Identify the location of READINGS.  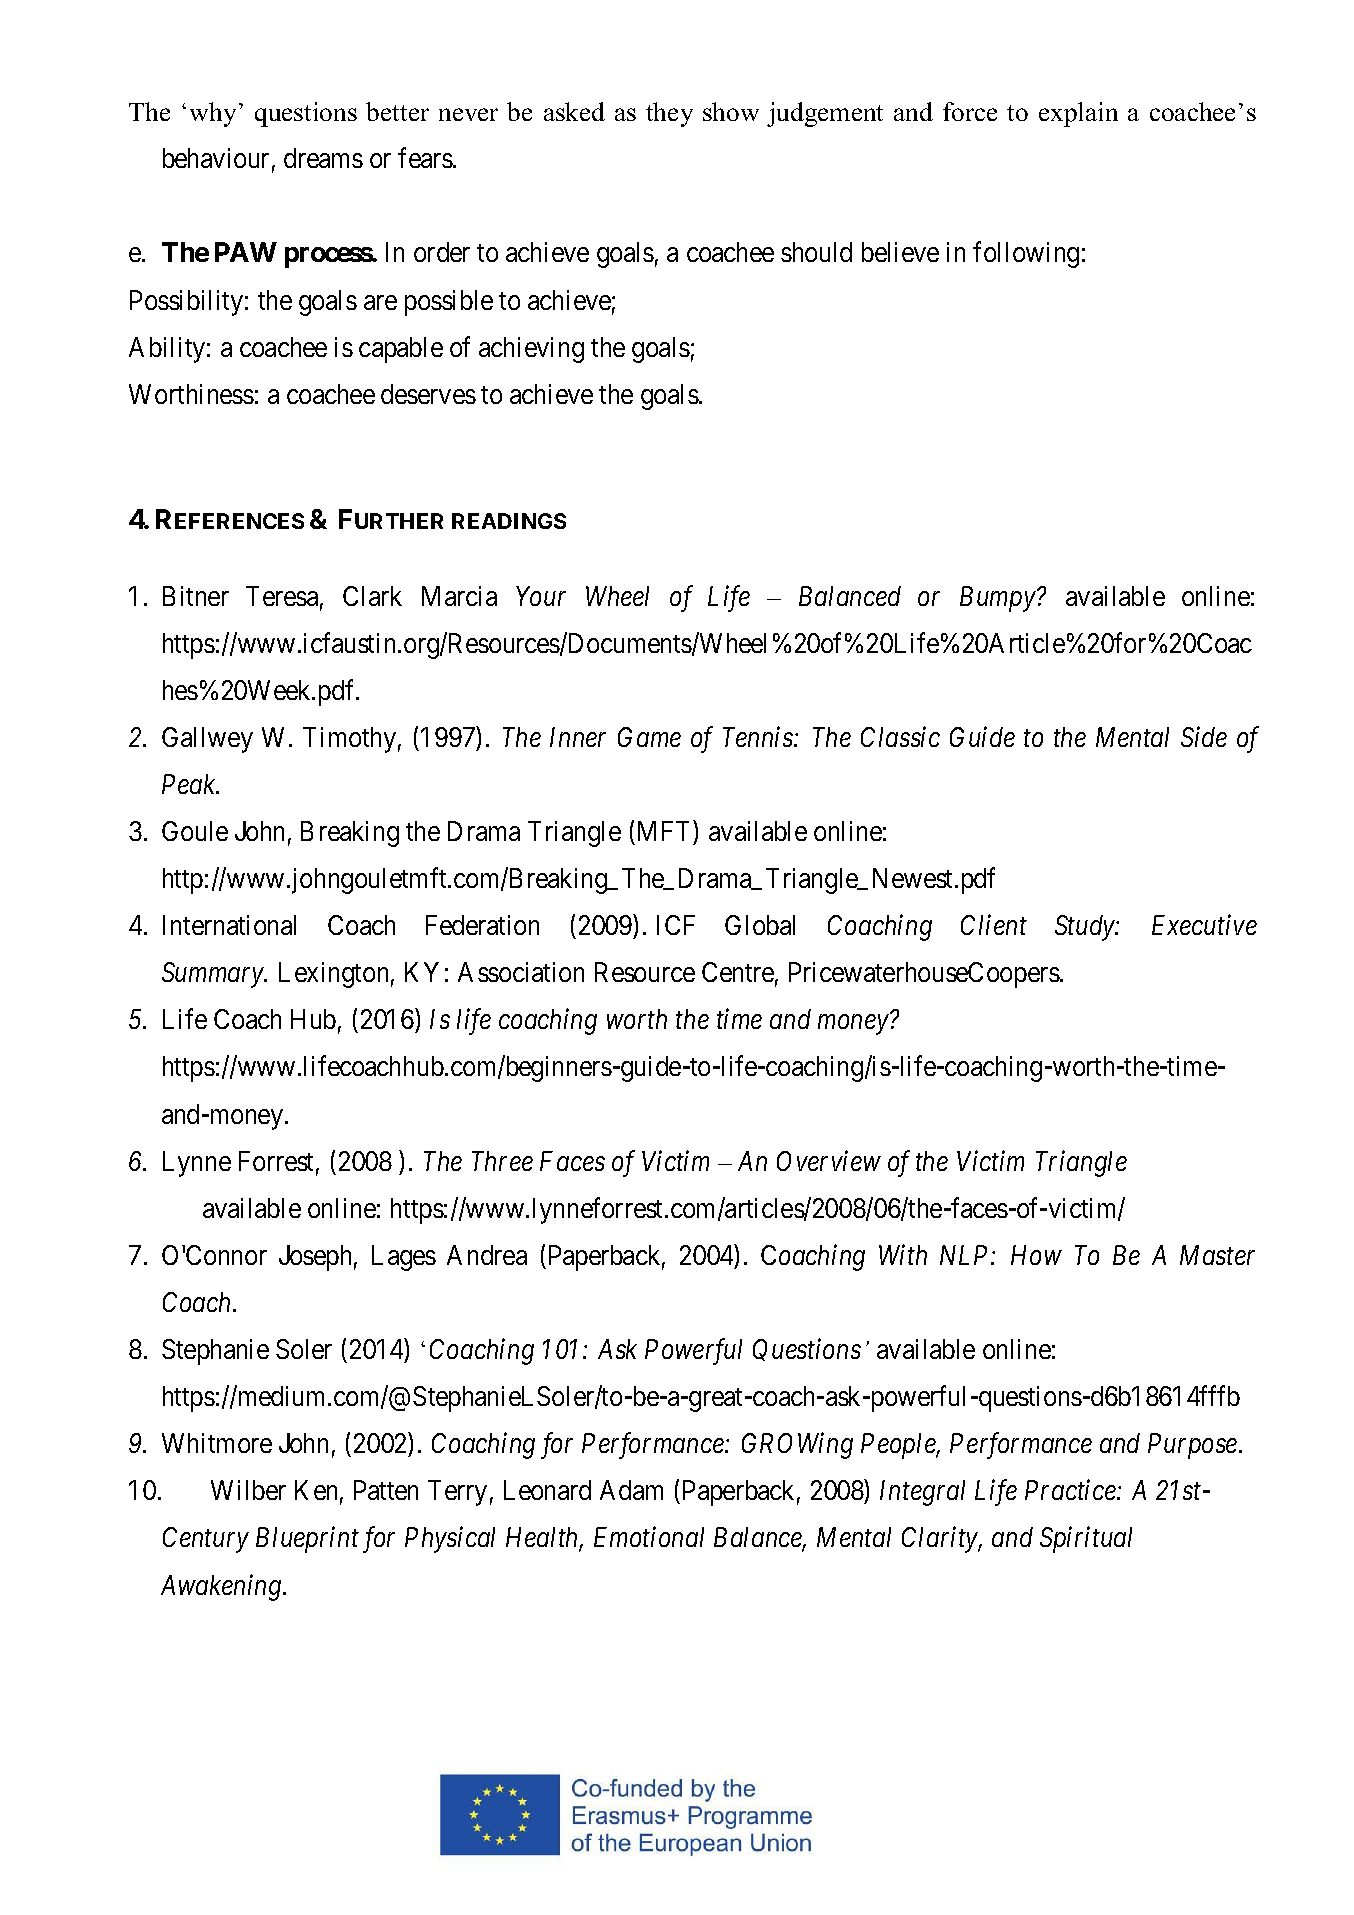
(509, 521).
